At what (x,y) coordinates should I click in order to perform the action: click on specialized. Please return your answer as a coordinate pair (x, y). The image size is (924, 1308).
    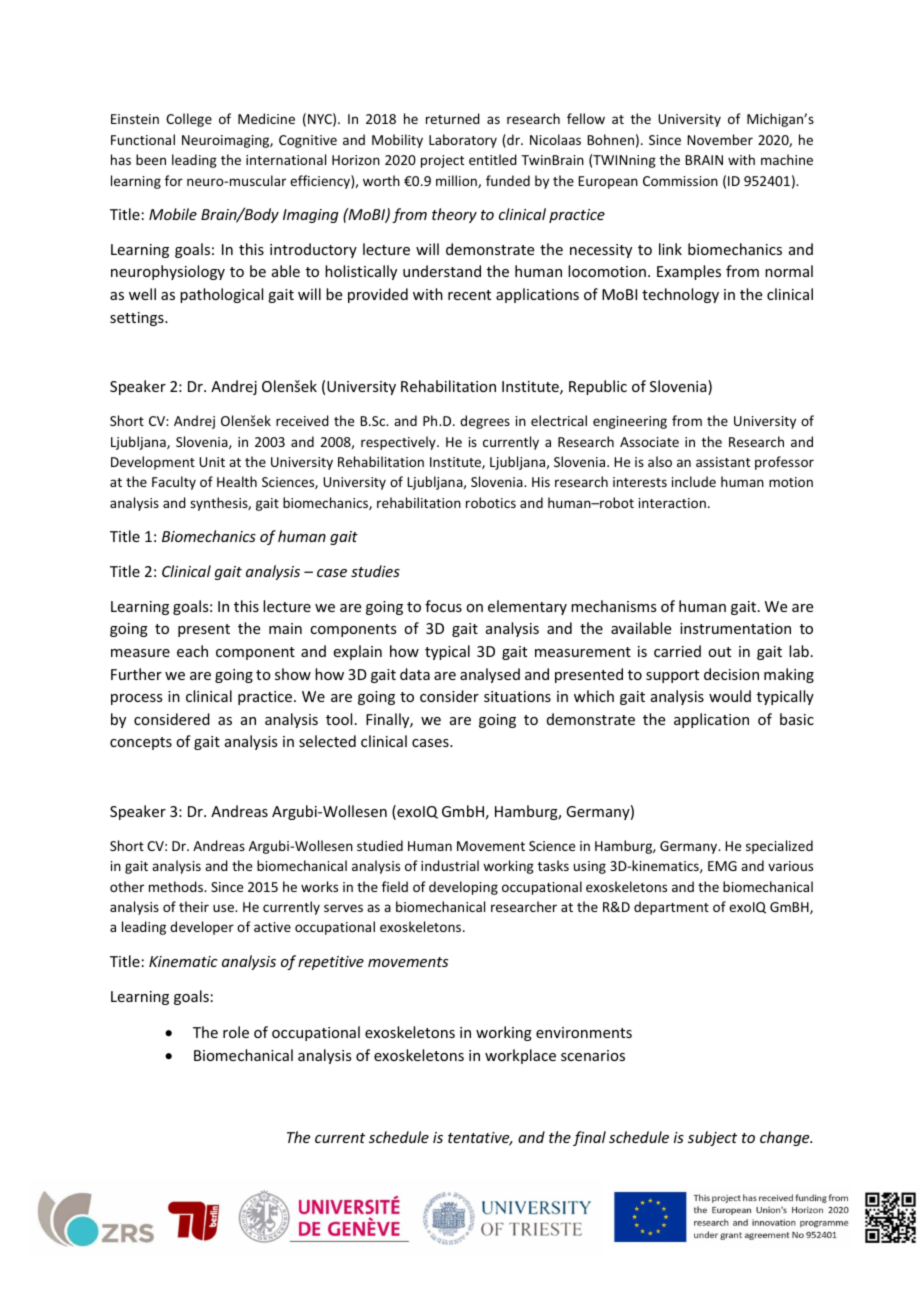
    Looking at the image, I should click on (779, 847).
